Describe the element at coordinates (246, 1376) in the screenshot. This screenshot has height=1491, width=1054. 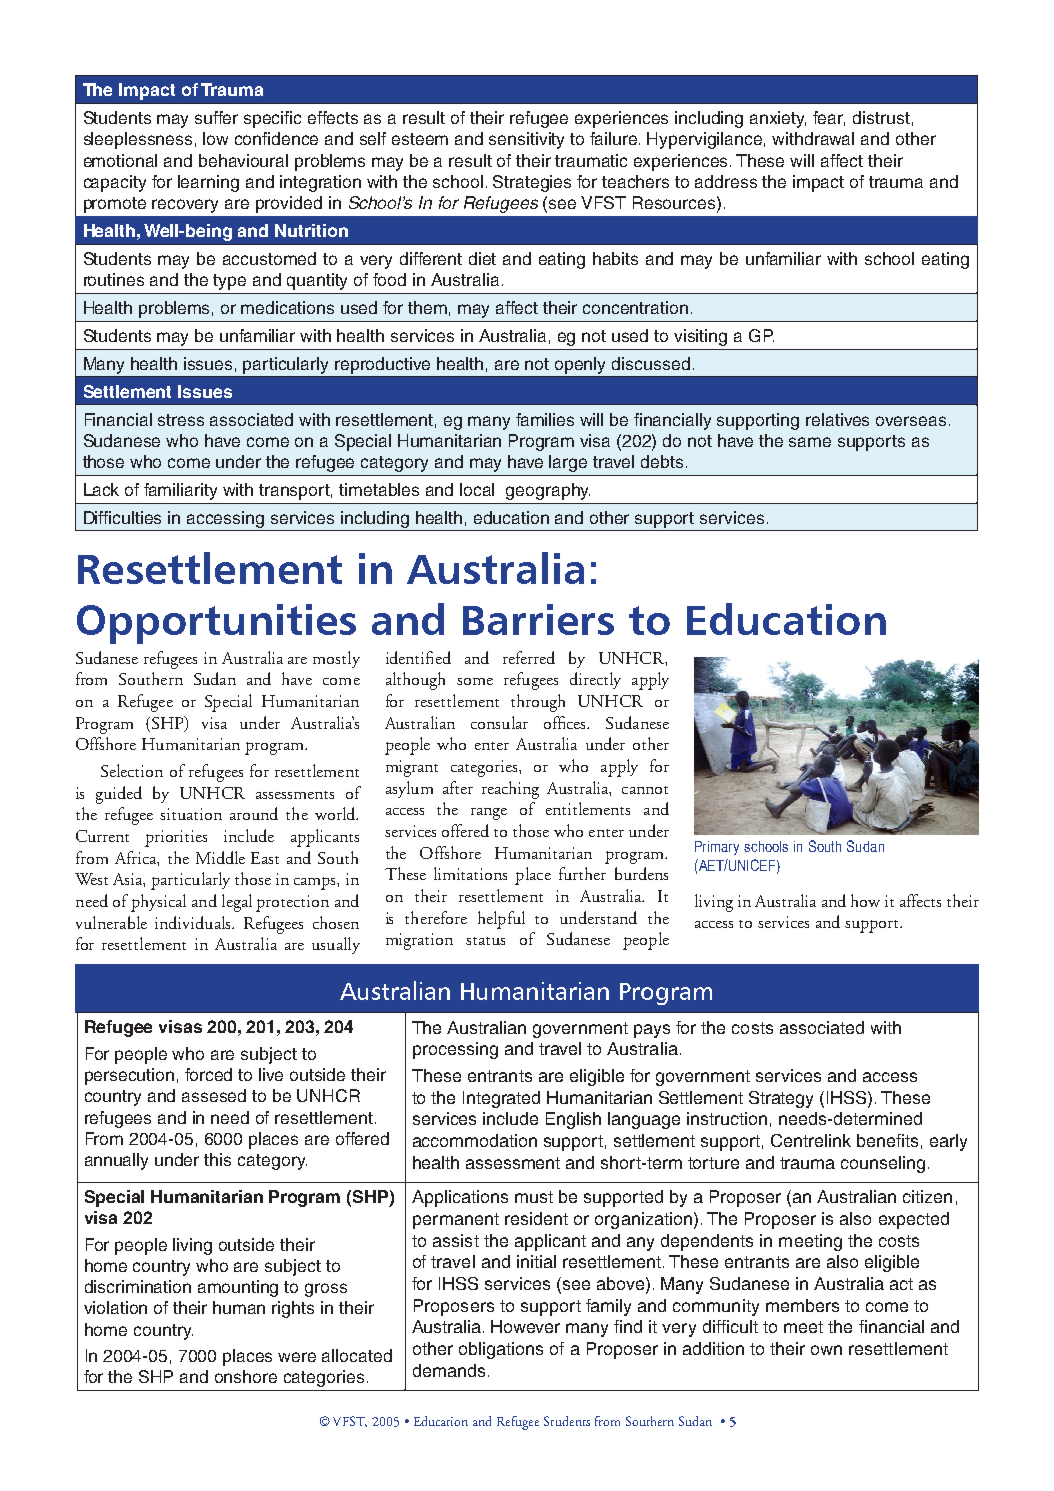
I see `onshore` at that location.
